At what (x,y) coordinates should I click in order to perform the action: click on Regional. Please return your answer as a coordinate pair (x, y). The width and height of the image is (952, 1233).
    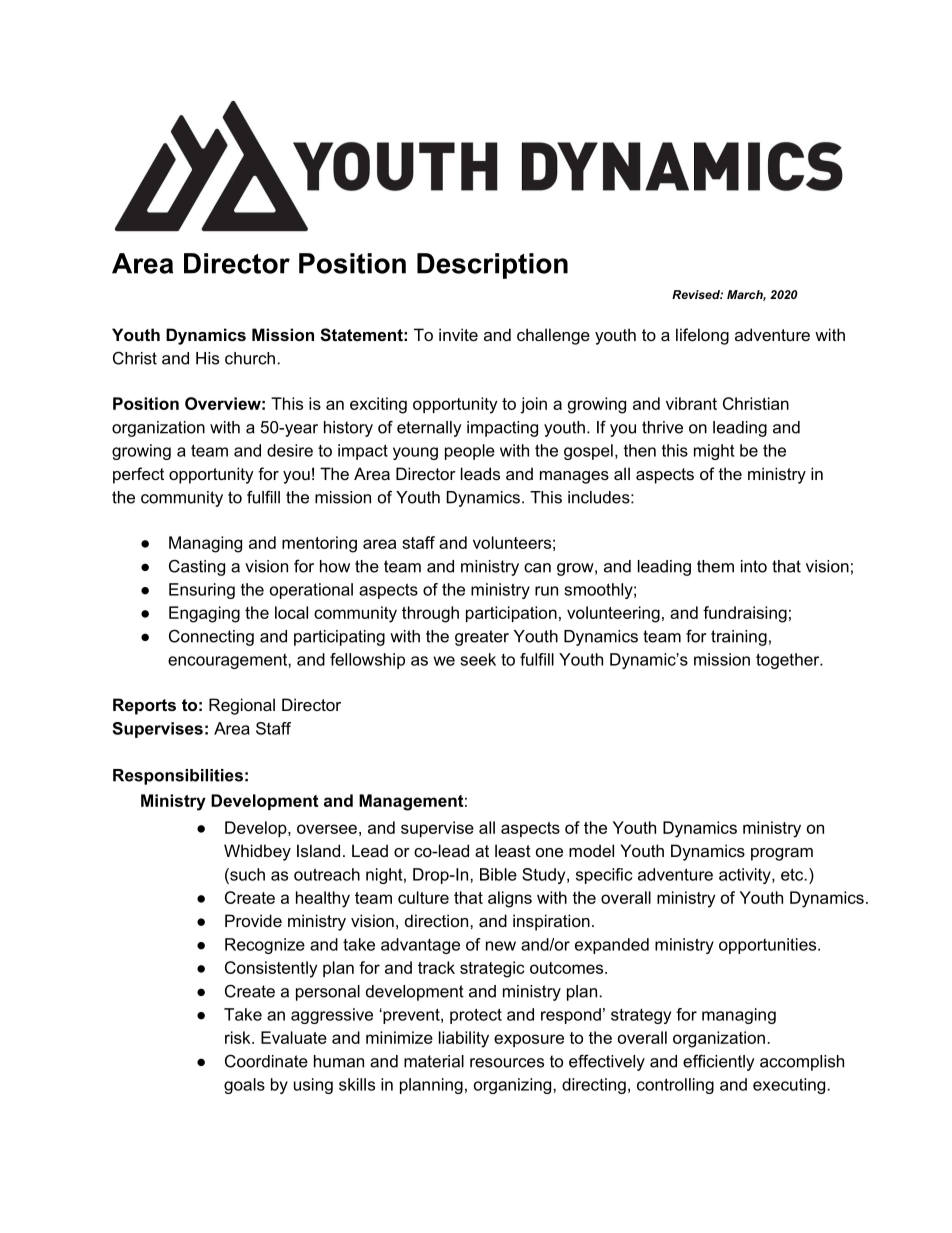
    Looking at the image, I should click on (242, 706).
